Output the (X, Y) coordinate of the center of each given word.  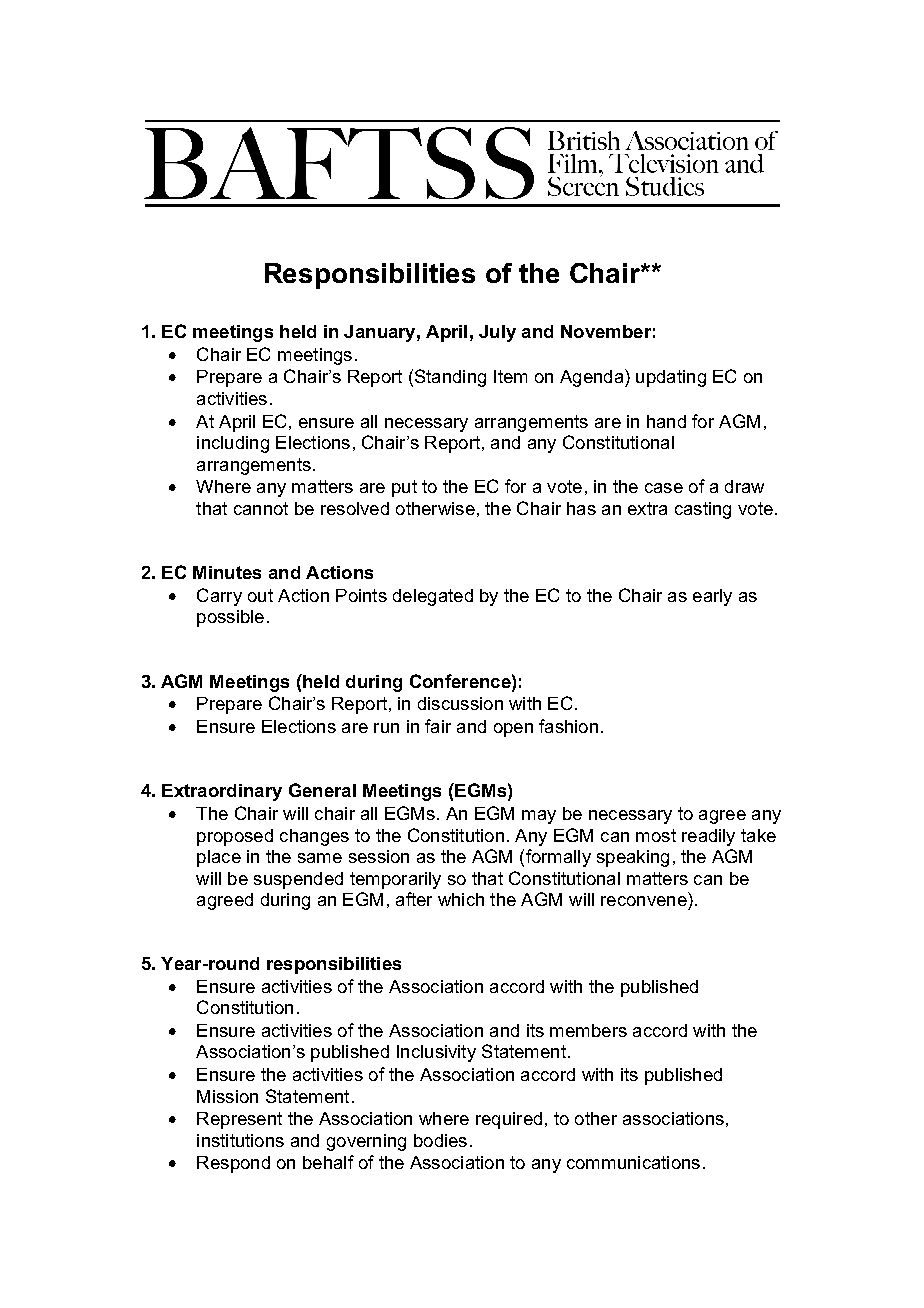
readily (708, 837)
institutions (240, 1140)
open (513, 730)
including (233, 444)
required (509, 1120)
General (322, 790)
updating (671, 378)
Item (510, 376)
